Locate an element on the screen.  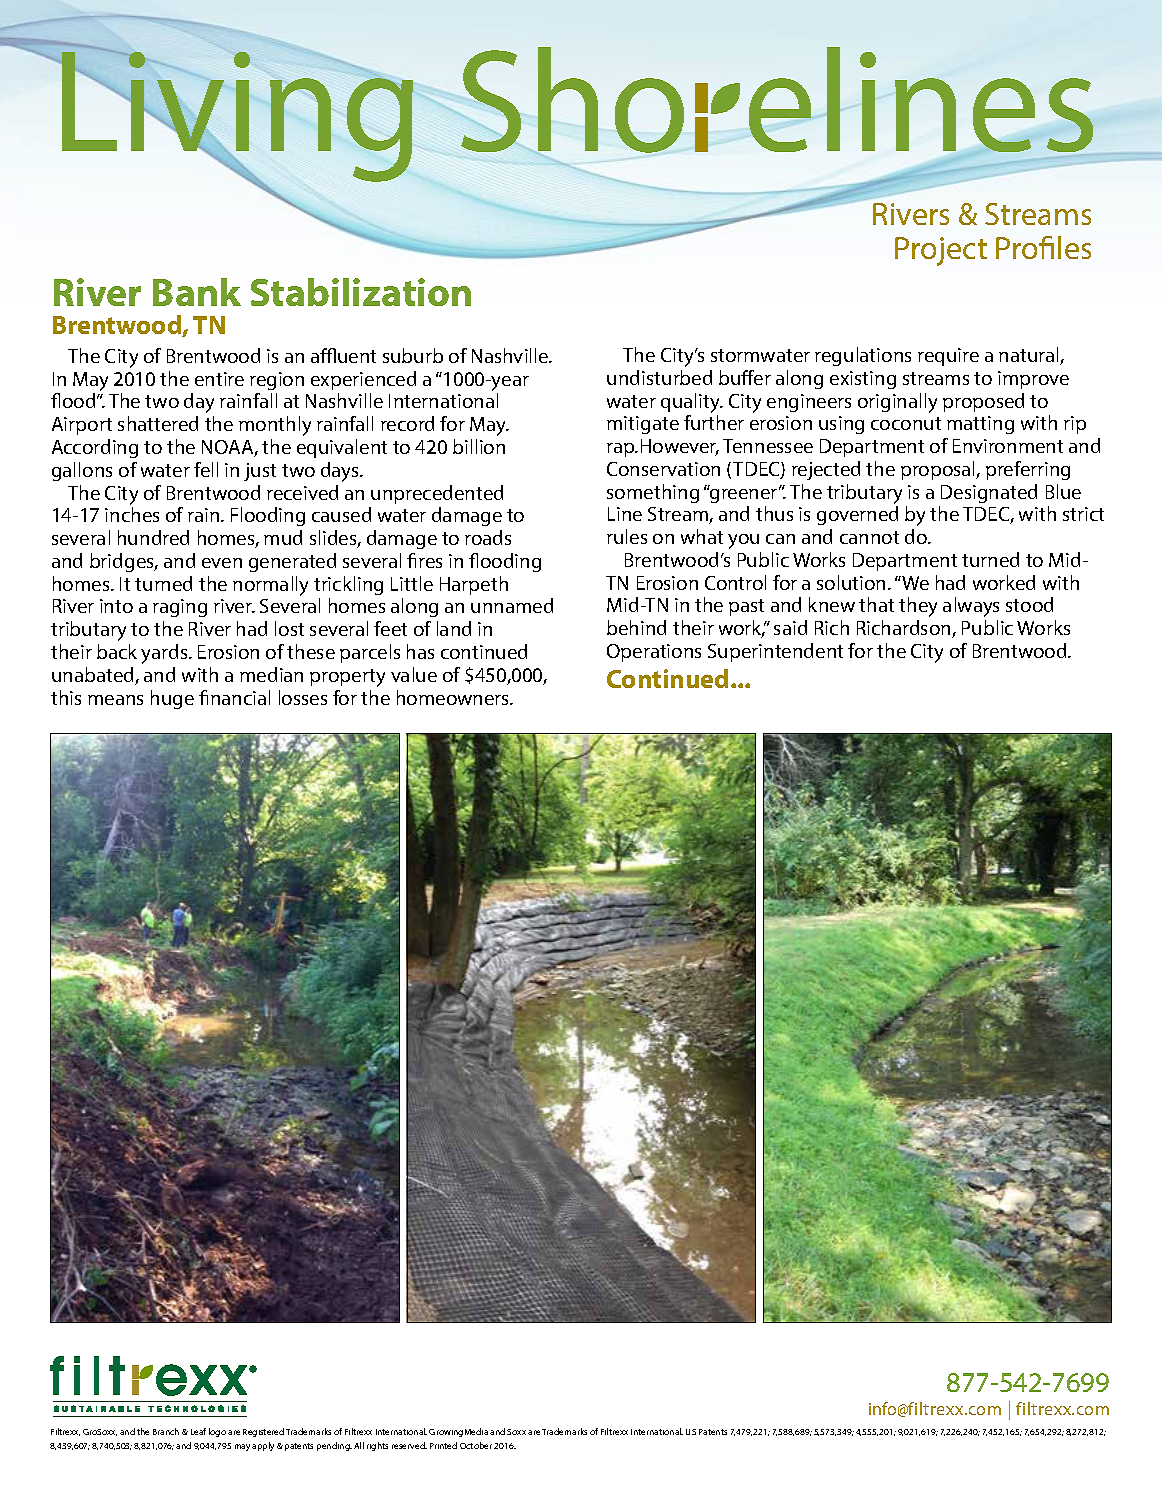
Leaf is located at coordinates (198, 1431).
